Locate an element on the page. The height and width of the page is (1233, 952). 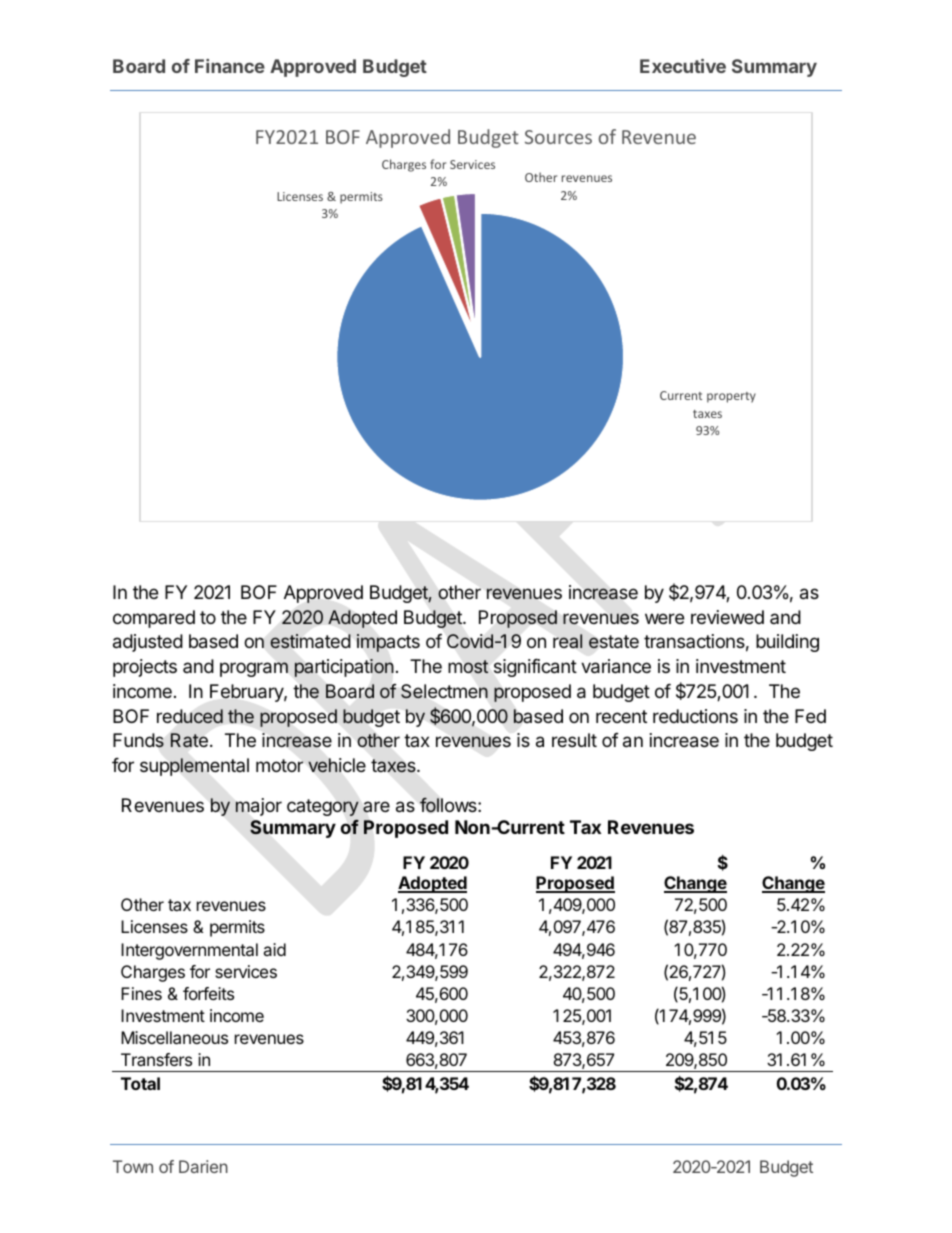
compared is located at coordinates (154, 619).
